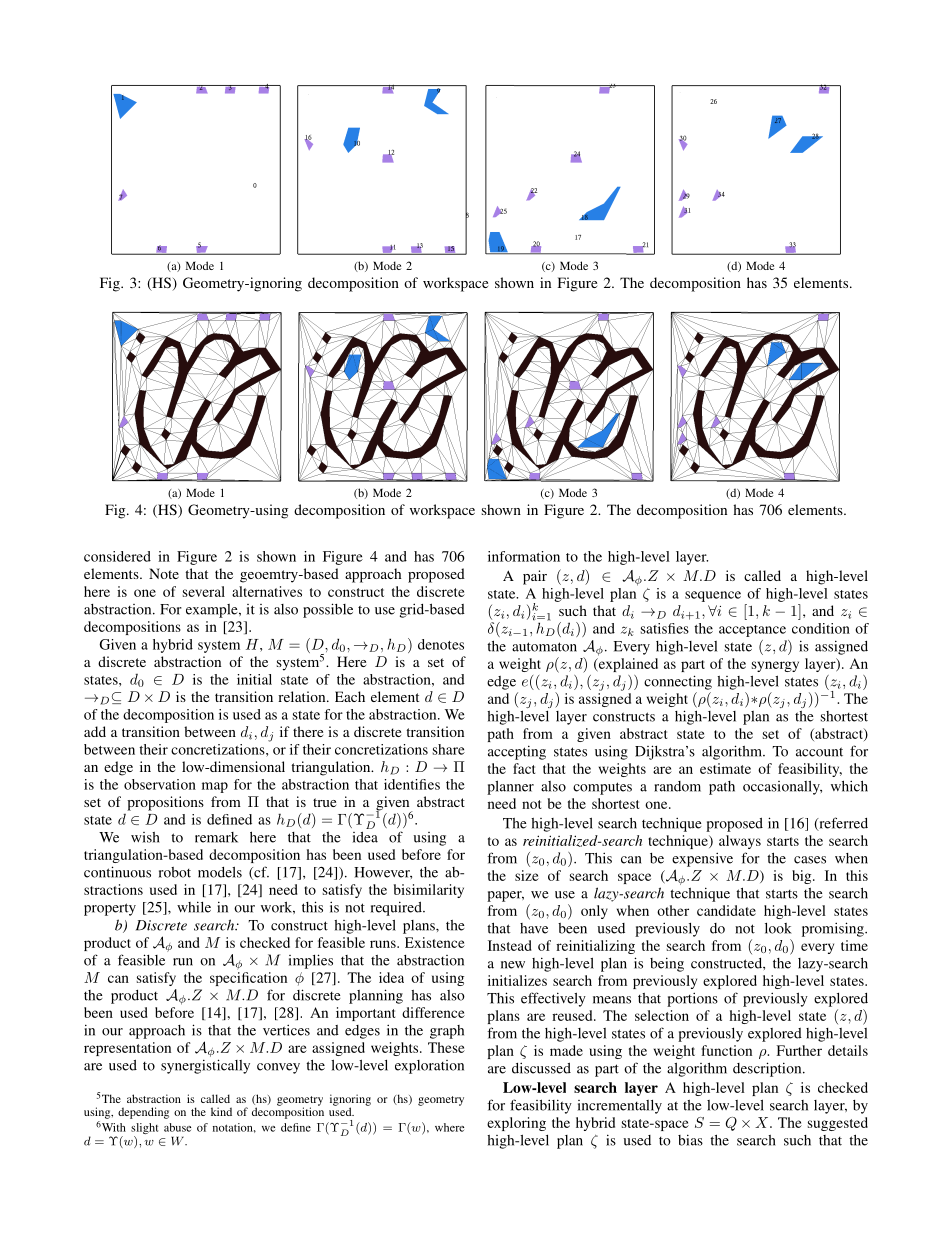  I want to click on Instead, so click(510, 945).
